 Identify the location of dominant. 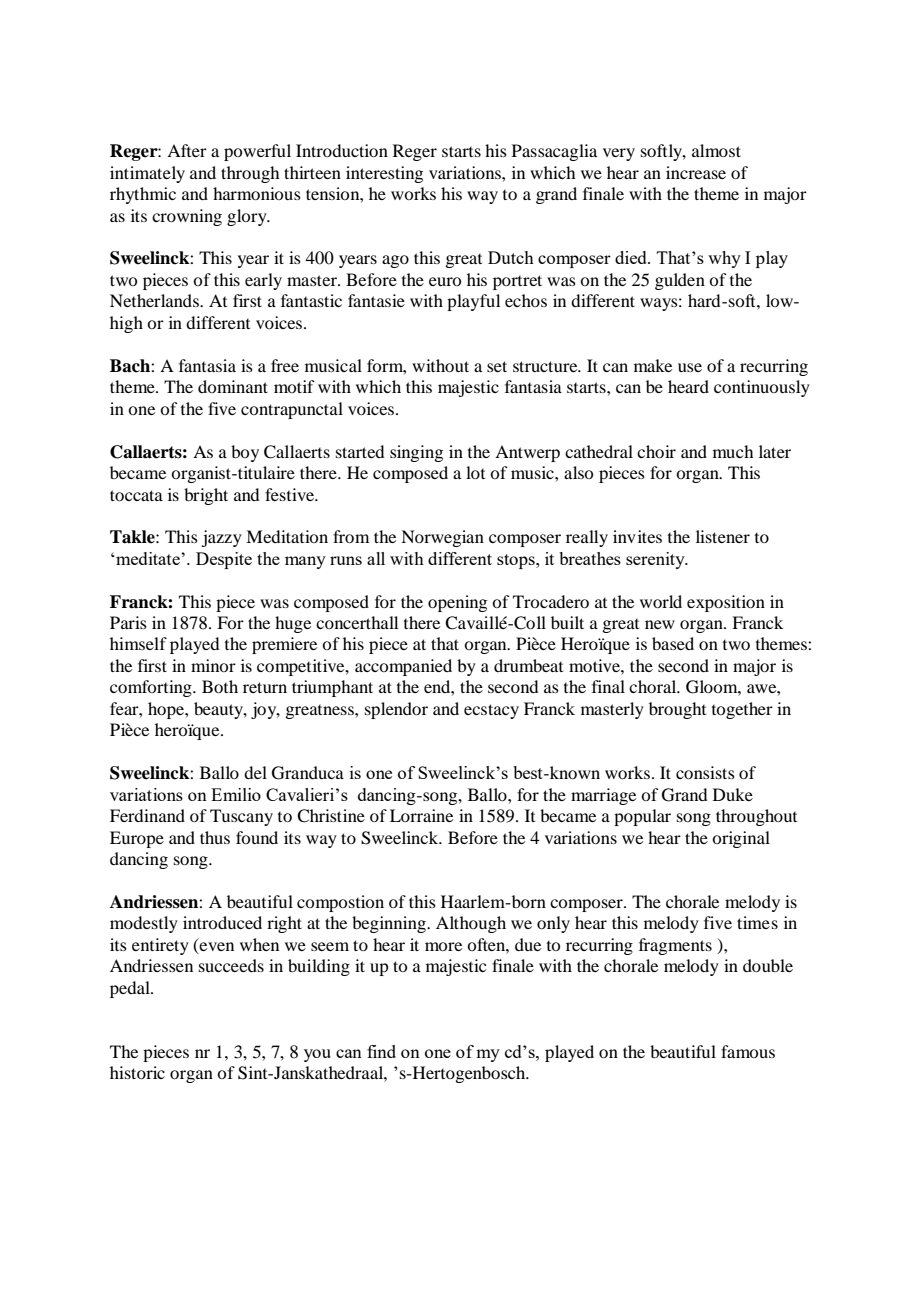
(233, 386).
